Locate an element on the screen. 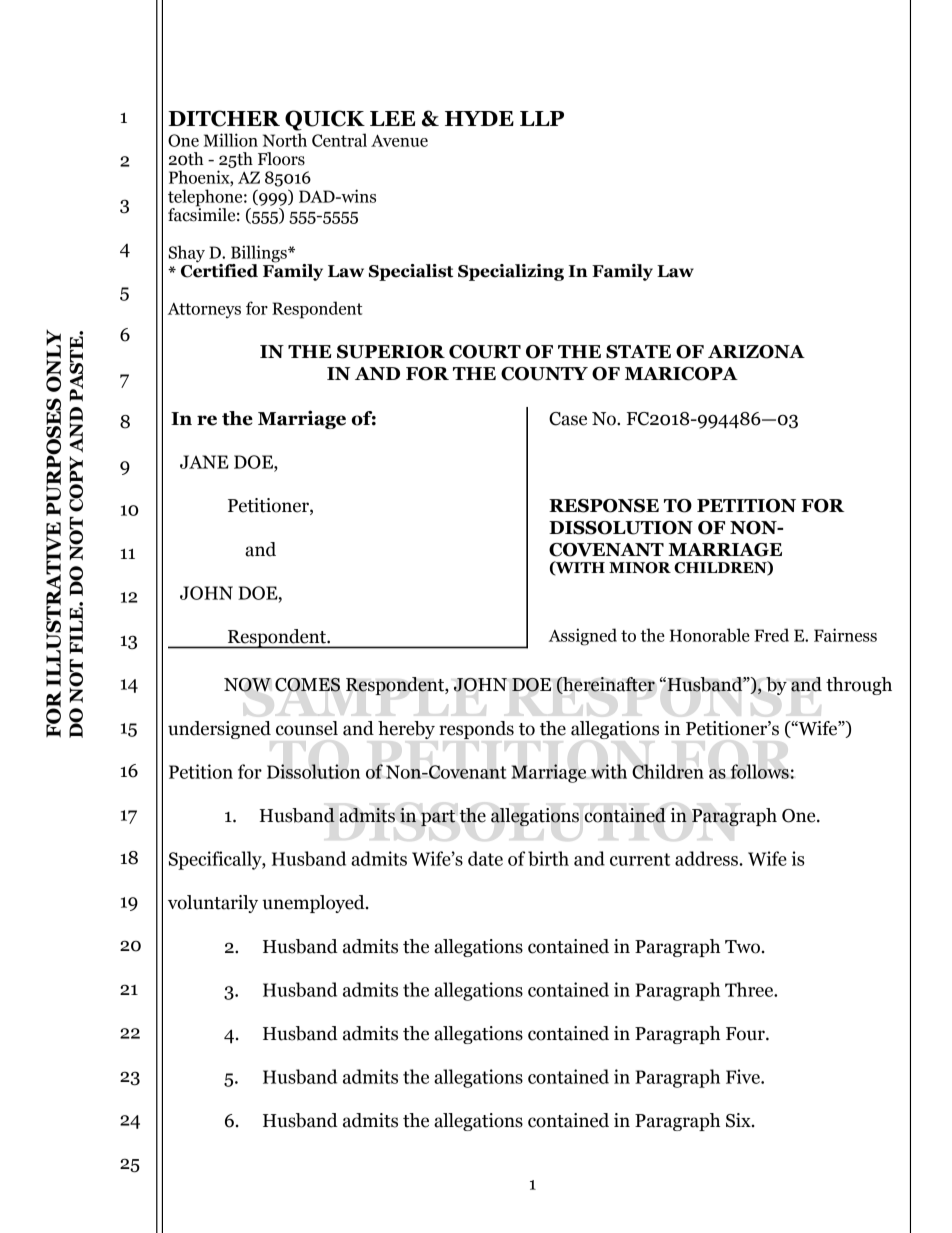 This screenshot has width=952, height=1233. ARIZONA is located at coordinates (756, 352).
